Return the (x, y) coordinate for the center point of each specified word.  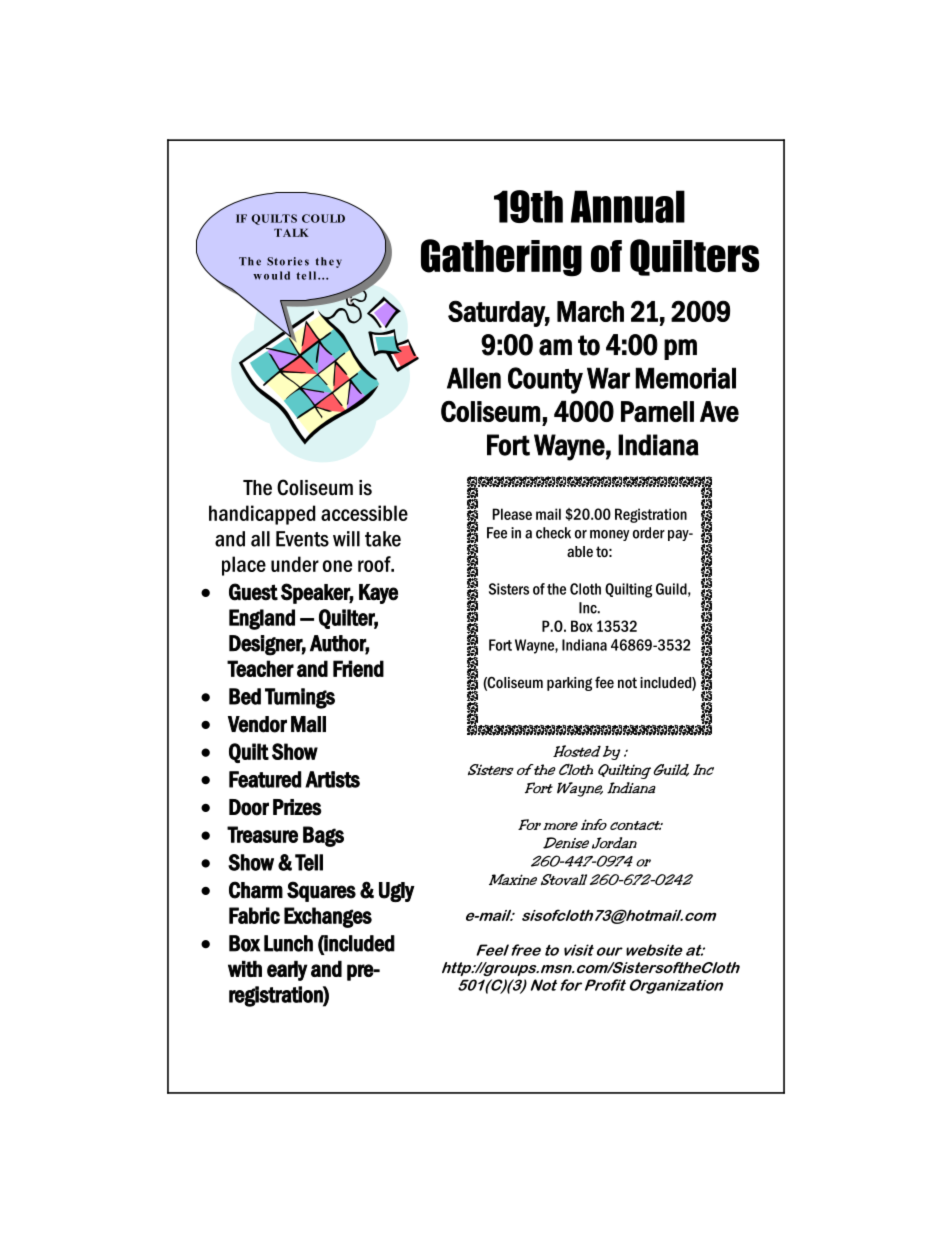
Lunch (288, 943)
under (295, 564)
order (649, 533)
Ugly (397, 892)
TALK (291, 232)
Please (512, 514)
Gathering (501, 258)
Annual (628, 206)
